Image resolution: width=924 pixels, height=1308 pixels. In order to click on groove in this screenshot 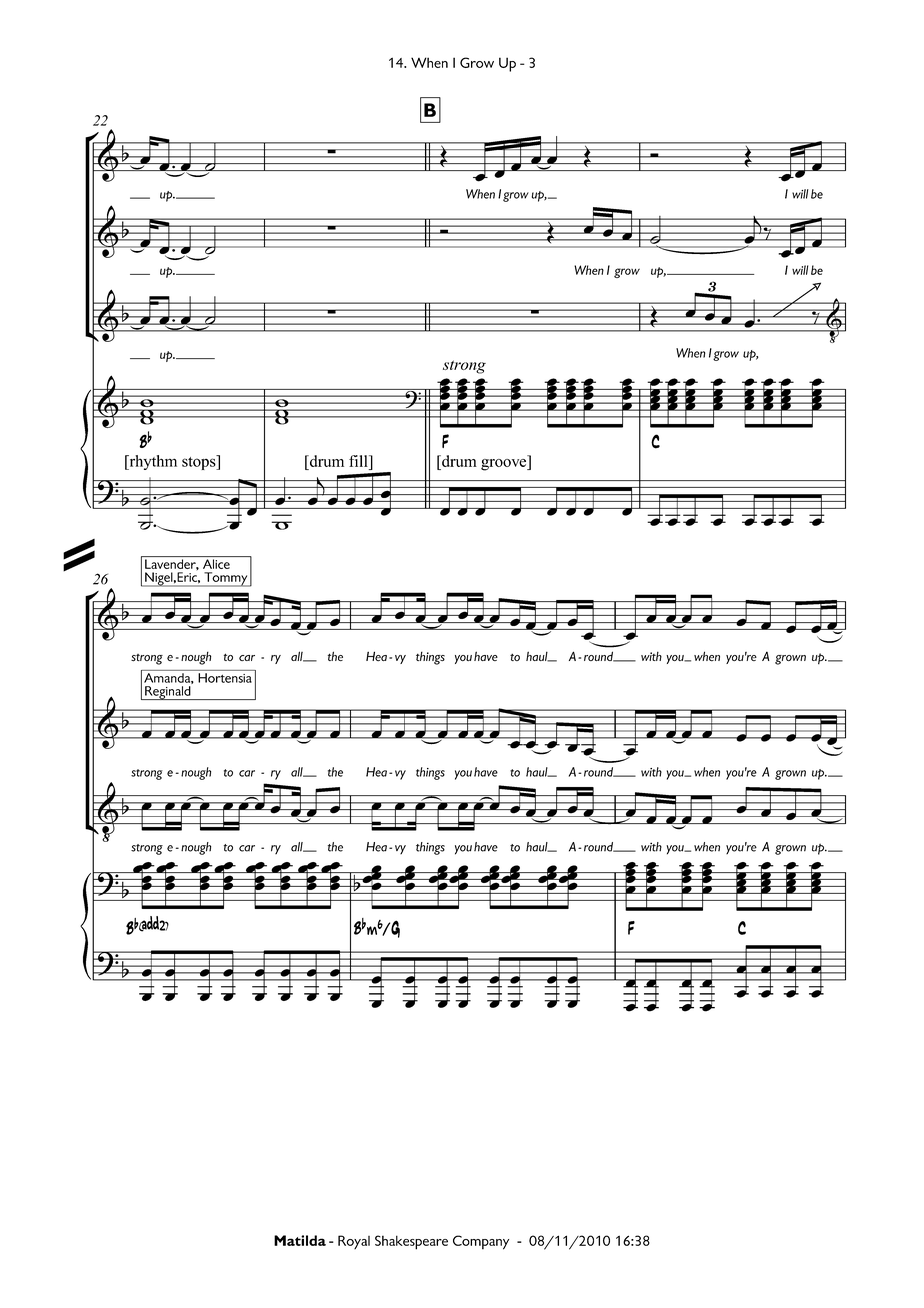, I will do `click(505, 465)`.
